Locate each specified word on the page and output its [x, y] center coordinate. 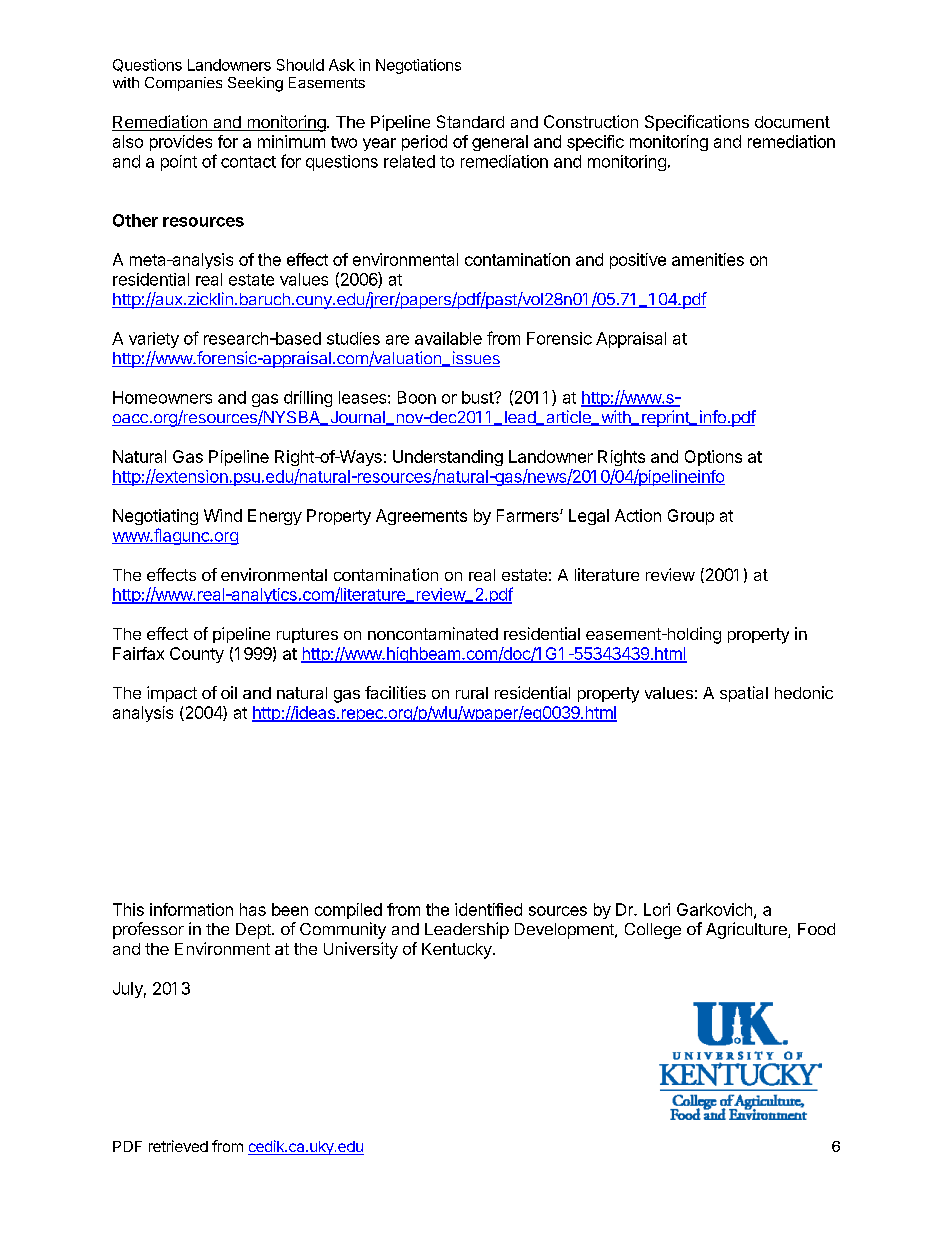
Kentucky [458, 951]
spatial [744, 694]
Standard [470, 121]
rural [472, 693]
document [792, 122]
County [197, 655]
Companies [183, 84]
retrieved [178, 1146]
